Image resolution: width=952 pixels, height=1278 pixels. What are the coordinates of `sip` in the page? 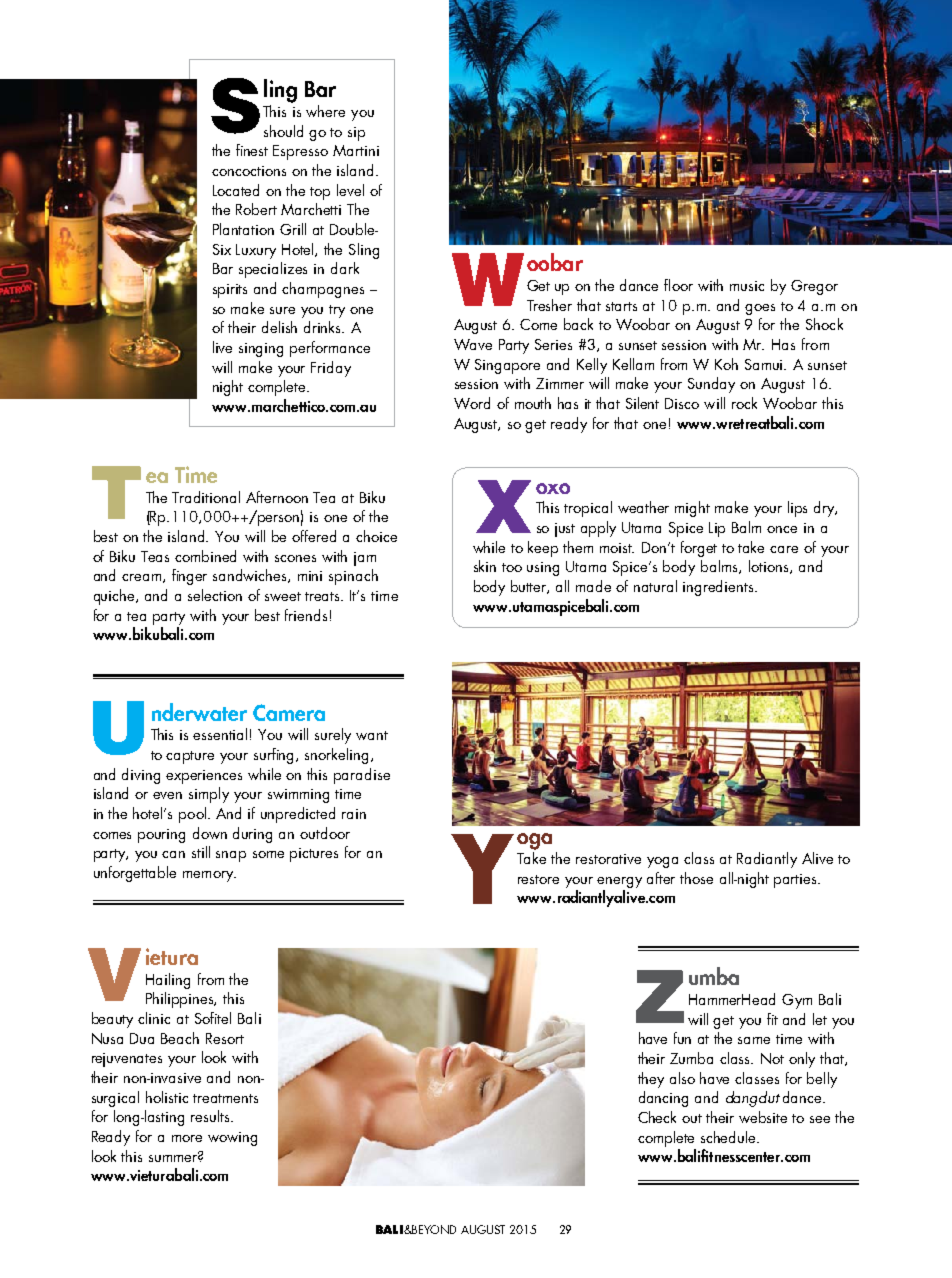 It's located at (356, 134).
